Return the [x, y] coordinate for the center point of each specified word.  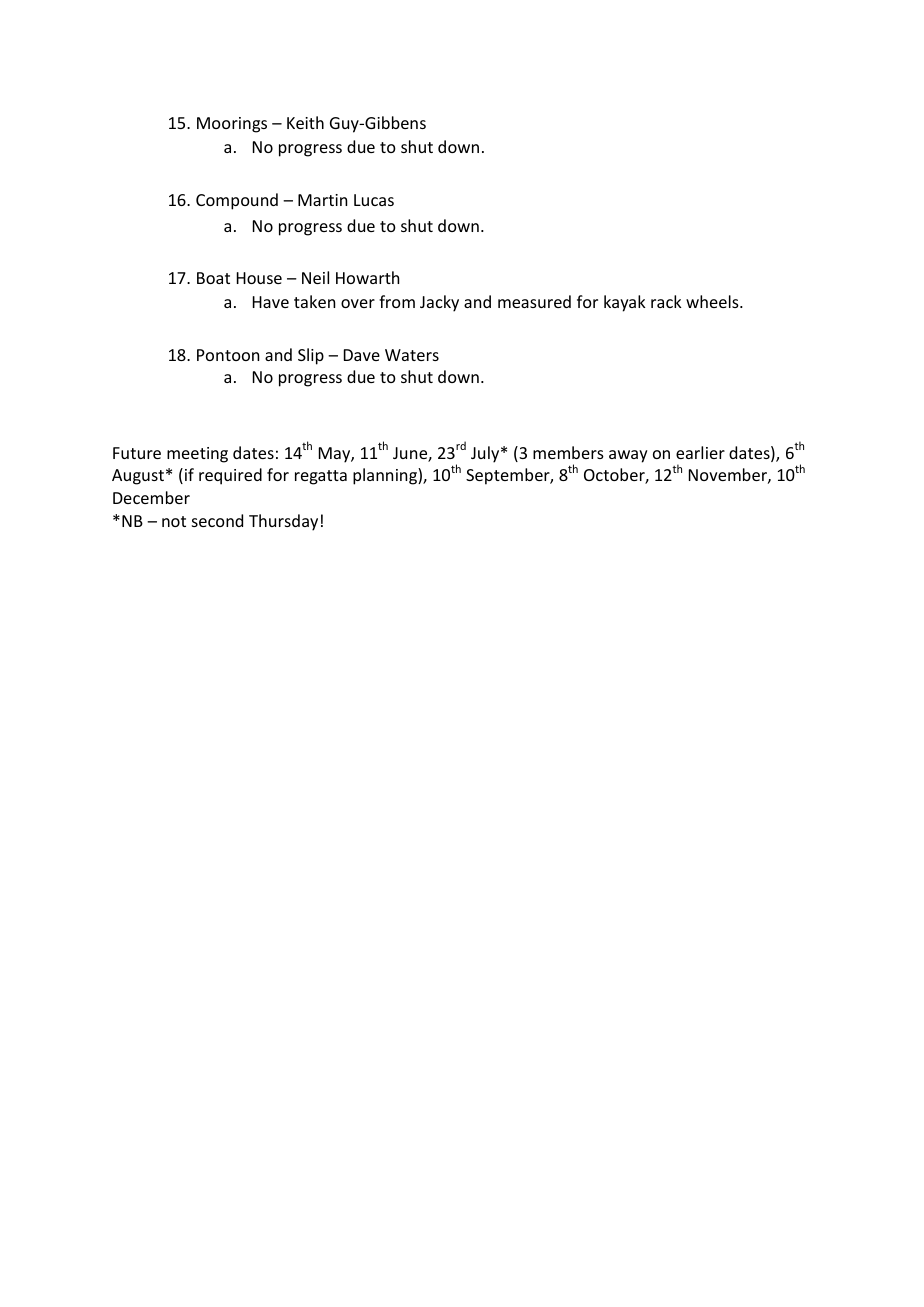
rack [666, 301]
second [217, 520]
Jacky [439, 303]
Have [271, 302]
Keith [305, 122]
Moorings [232, 125]
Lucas [374, 200]
